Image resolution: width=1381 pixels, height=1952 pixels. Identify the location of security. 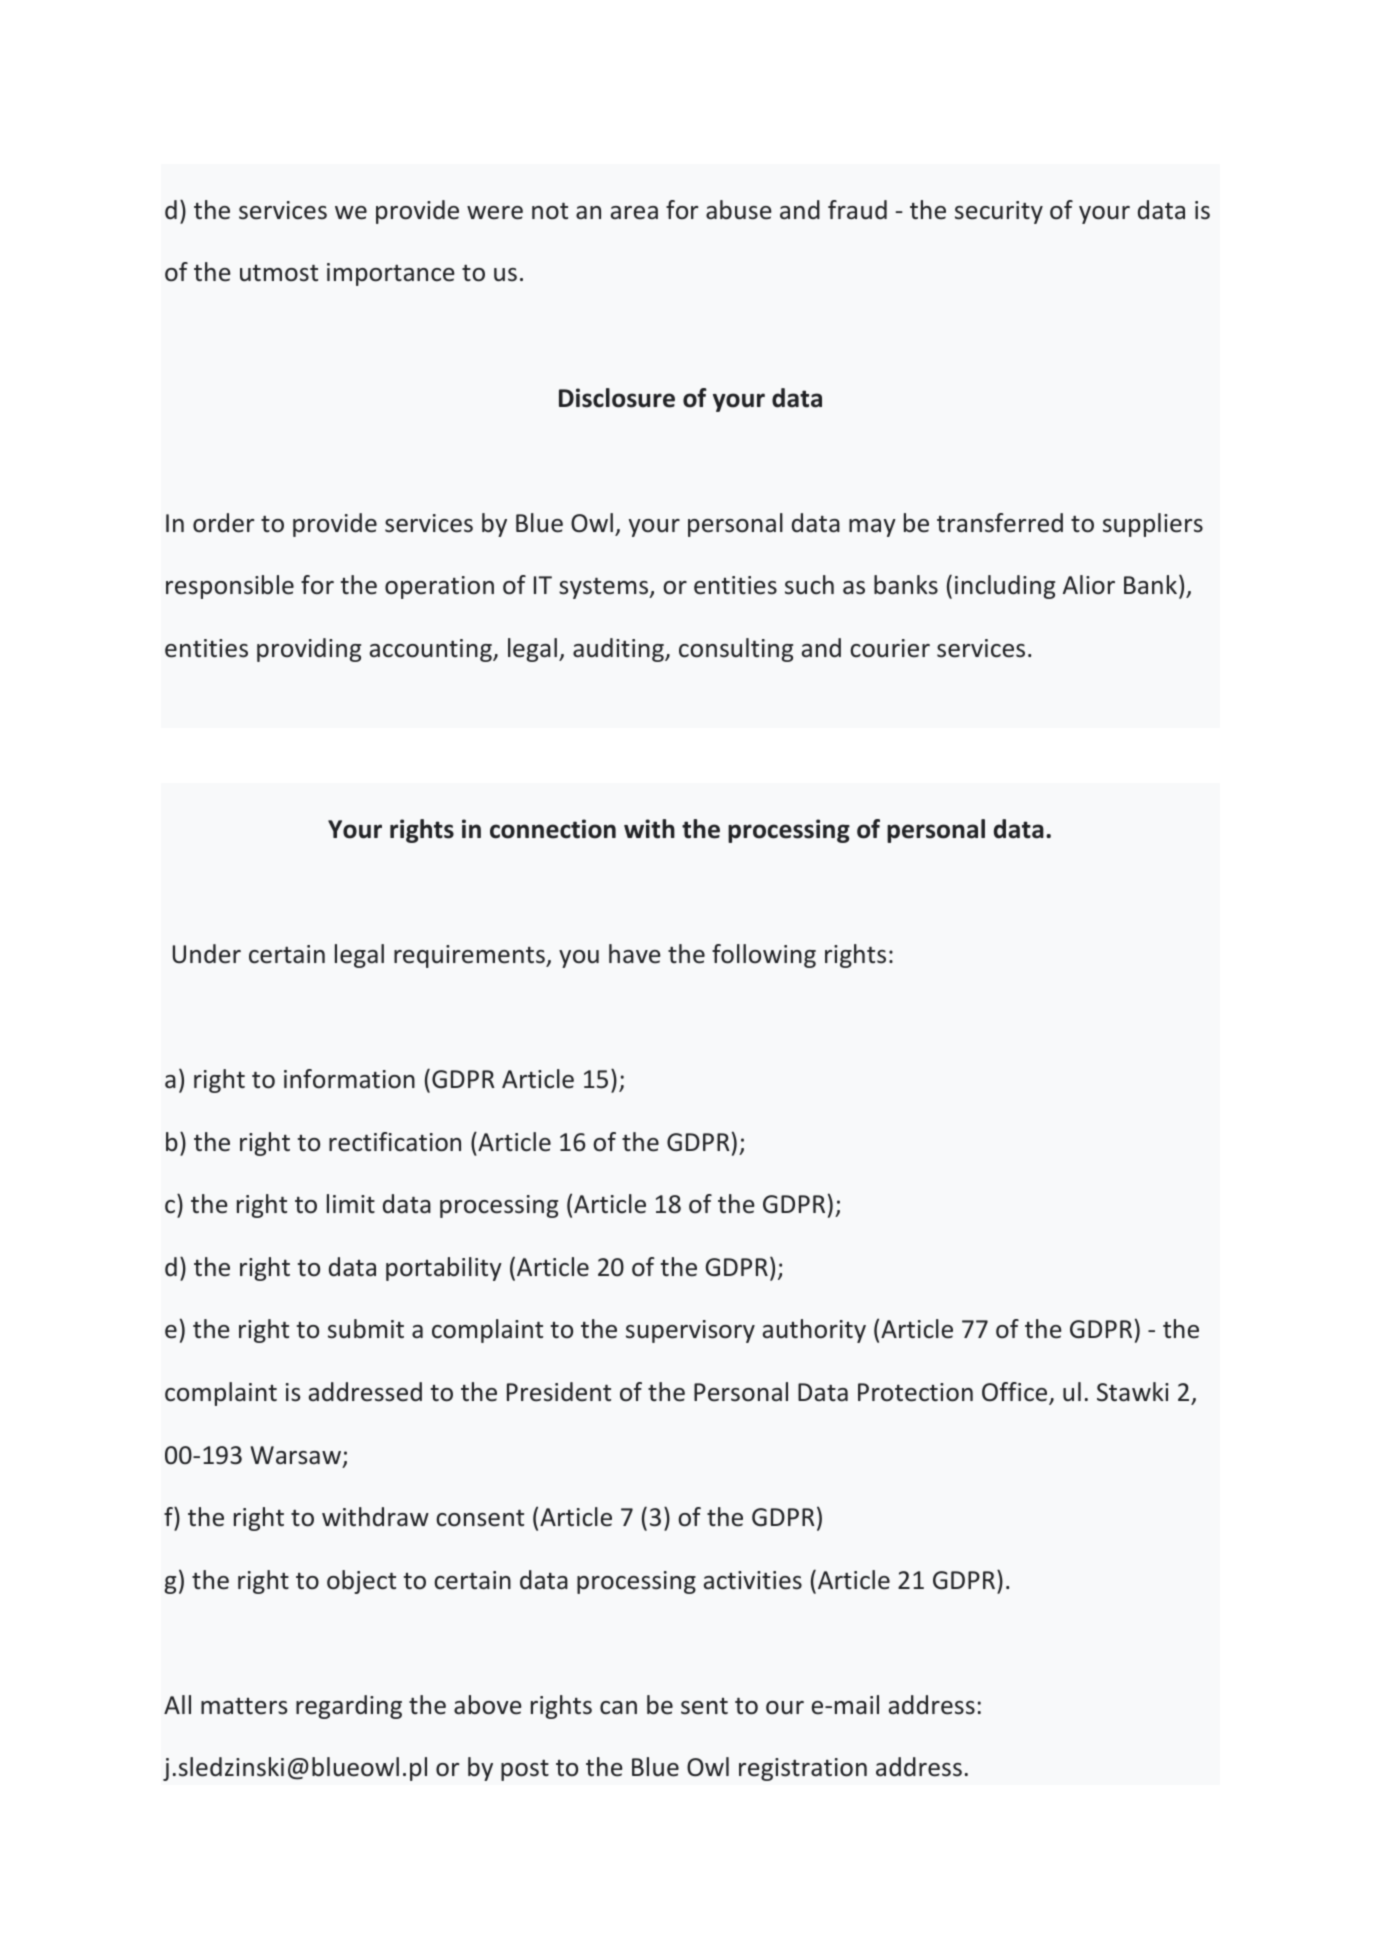
(999, 212).
